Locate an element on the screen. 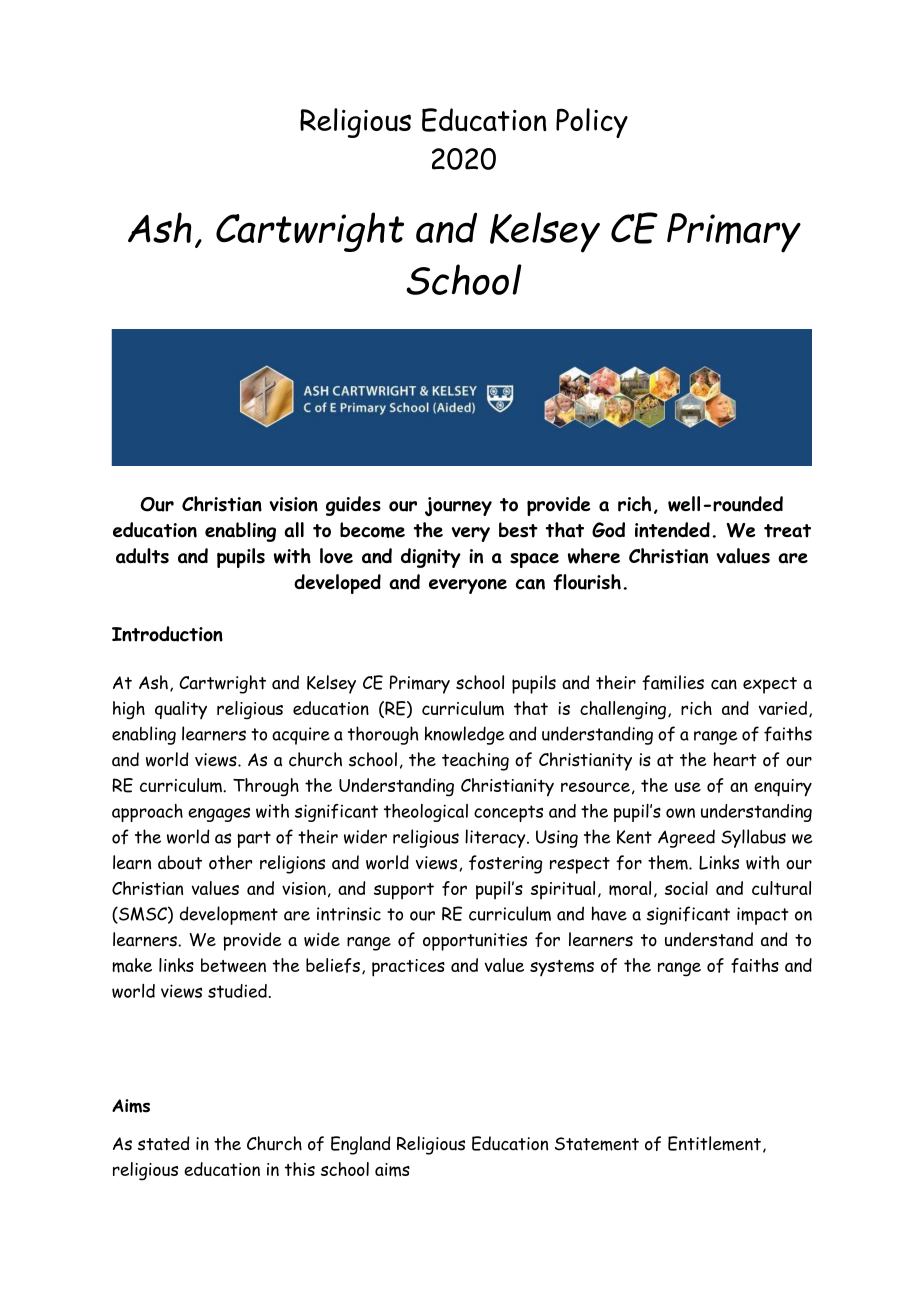 The image size is (924, 1308). Policy is located at coordinates (592, 123).
